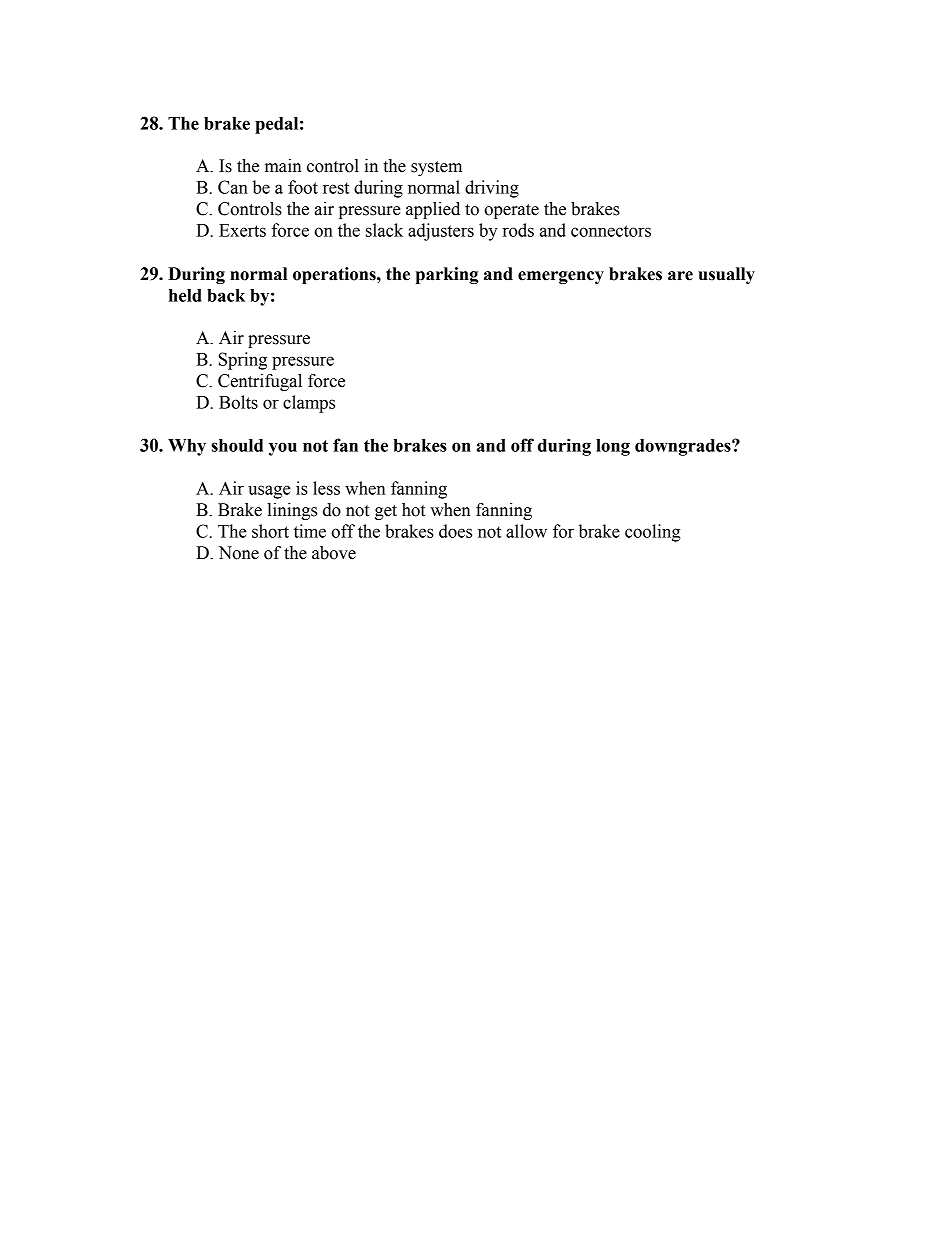 The height and width of the screenshot is (1233, 952). What do you see at coordinates (455, 531) in the screenshot?
I see `does` at bounding box center [455, 531].
